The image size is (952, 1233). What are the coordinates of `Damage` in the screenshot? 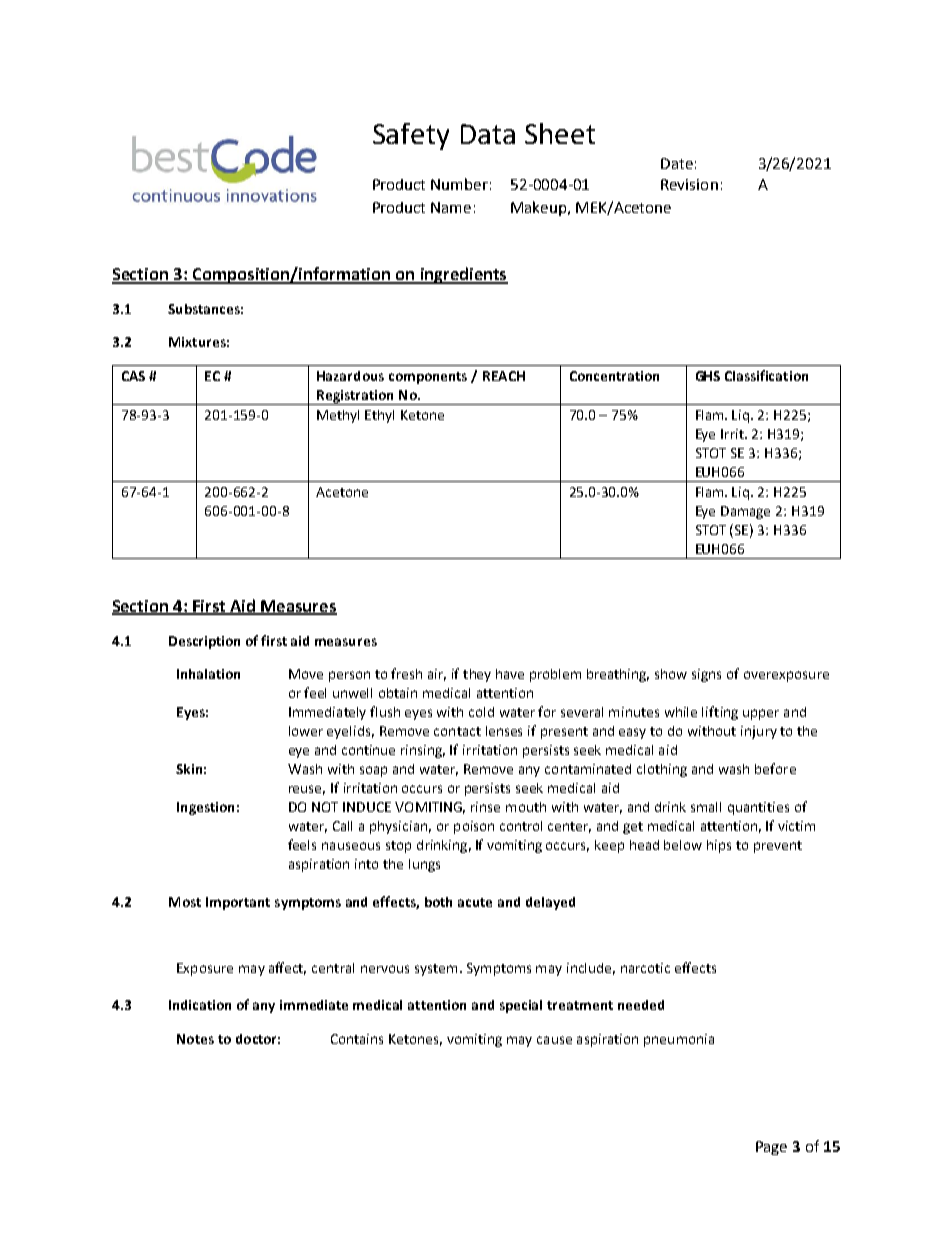 It's located at (745, 512).
